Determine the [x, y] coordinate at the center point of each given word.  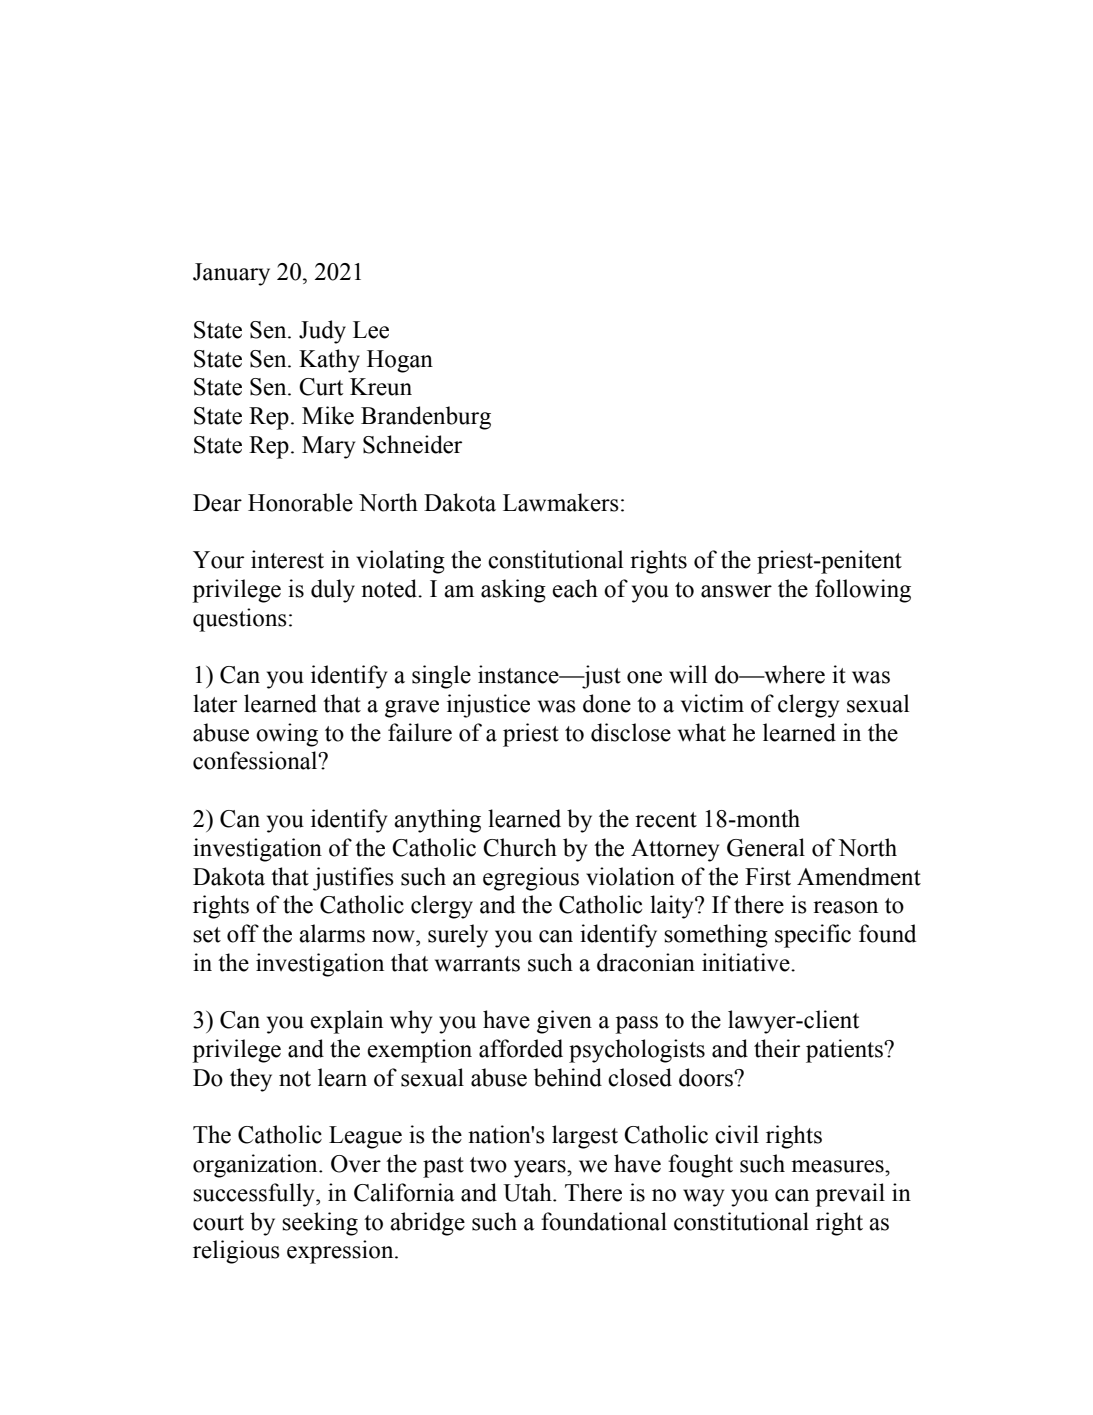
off [243, 933]
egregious [531, 879]
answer [736, 591]
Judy [322, 332]
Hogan [400, 361]
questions [240, 620]
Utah [528, 1192]
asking [513, 591]
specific [813, 936]
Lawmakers [561, 502]
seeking [320, 1224]
